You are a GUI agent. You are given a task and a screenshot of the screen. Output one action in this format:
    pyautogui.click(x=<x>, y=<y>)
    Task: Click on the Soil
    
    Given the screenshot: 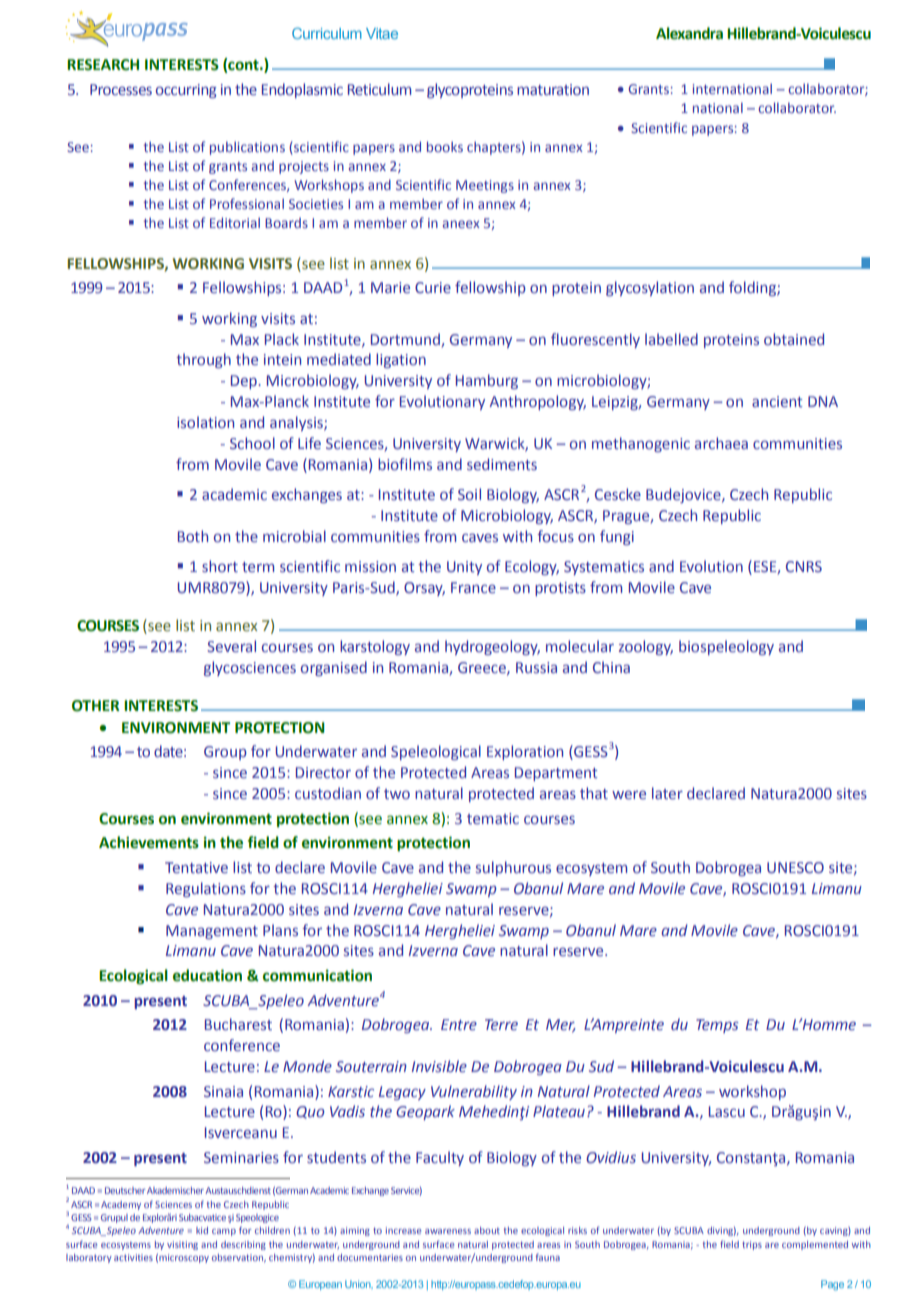 What is the action you would take?
    pyautogui.click(x=469, y=494)
